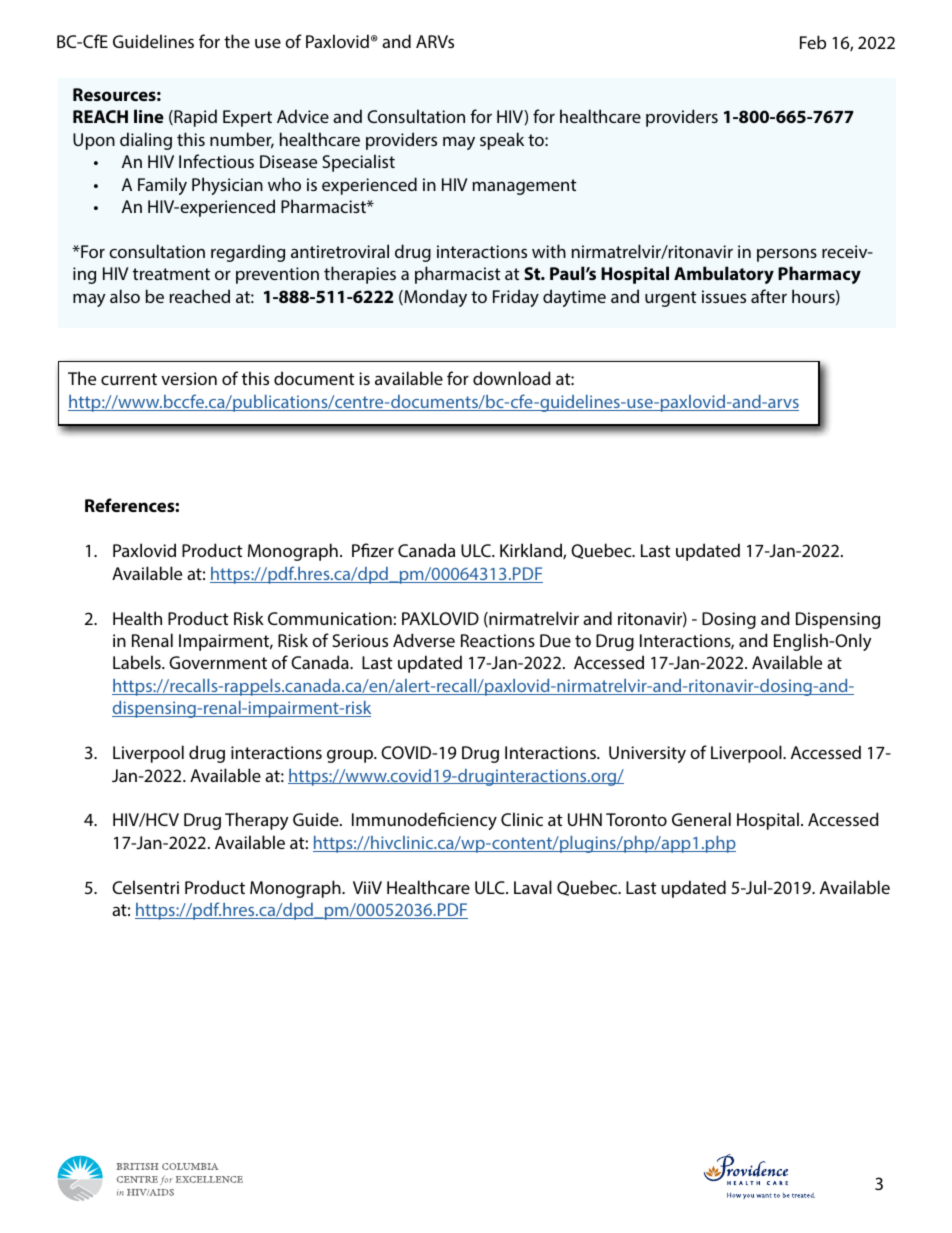 The width and height of the page is (952, 1233). What do you see at coordinates (701, 819) in the page?
I see `General` at bounding box center [701, 819].
